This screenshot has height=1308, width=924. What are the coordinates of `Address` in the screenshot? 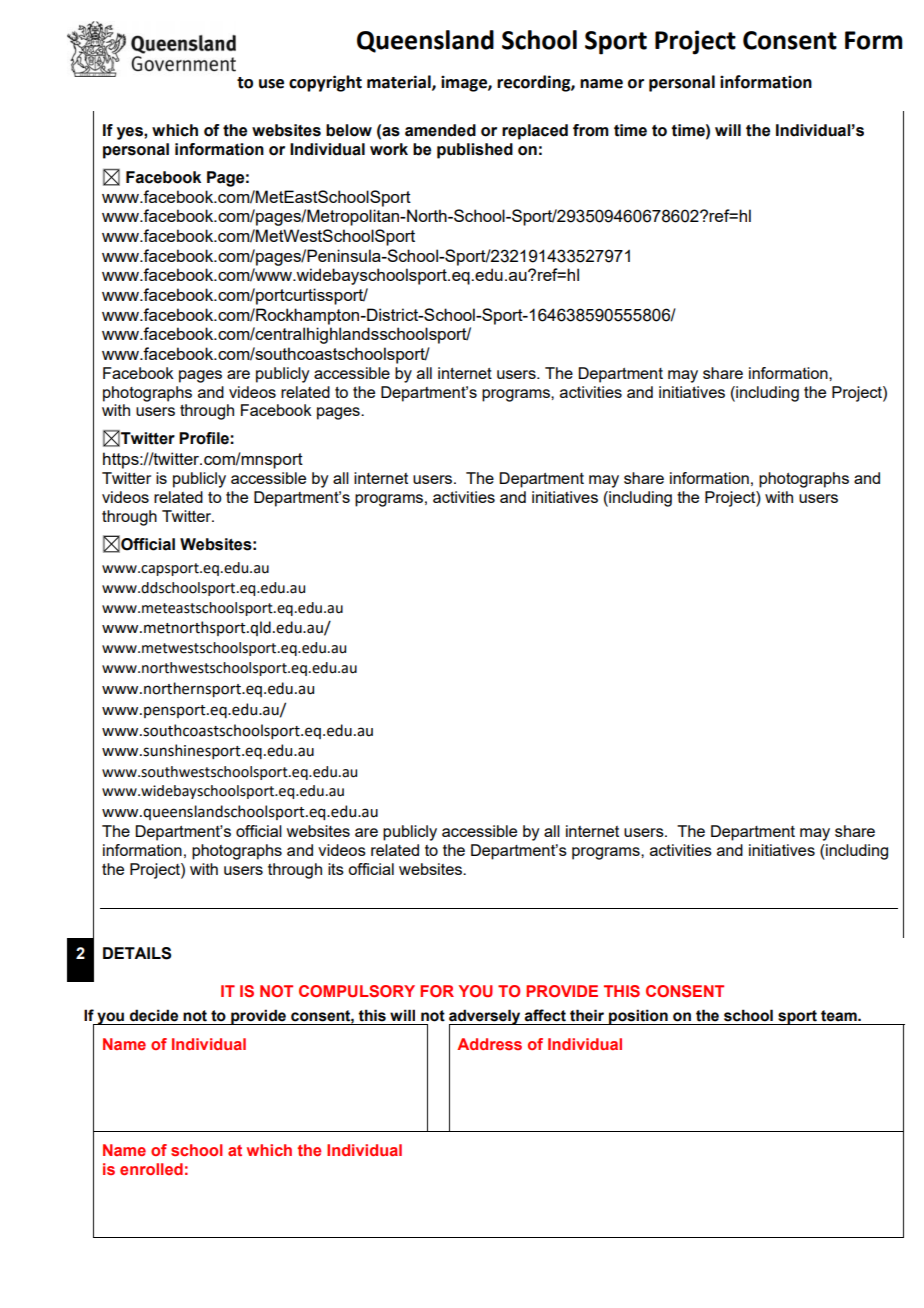 It's located at (489, 1044).
